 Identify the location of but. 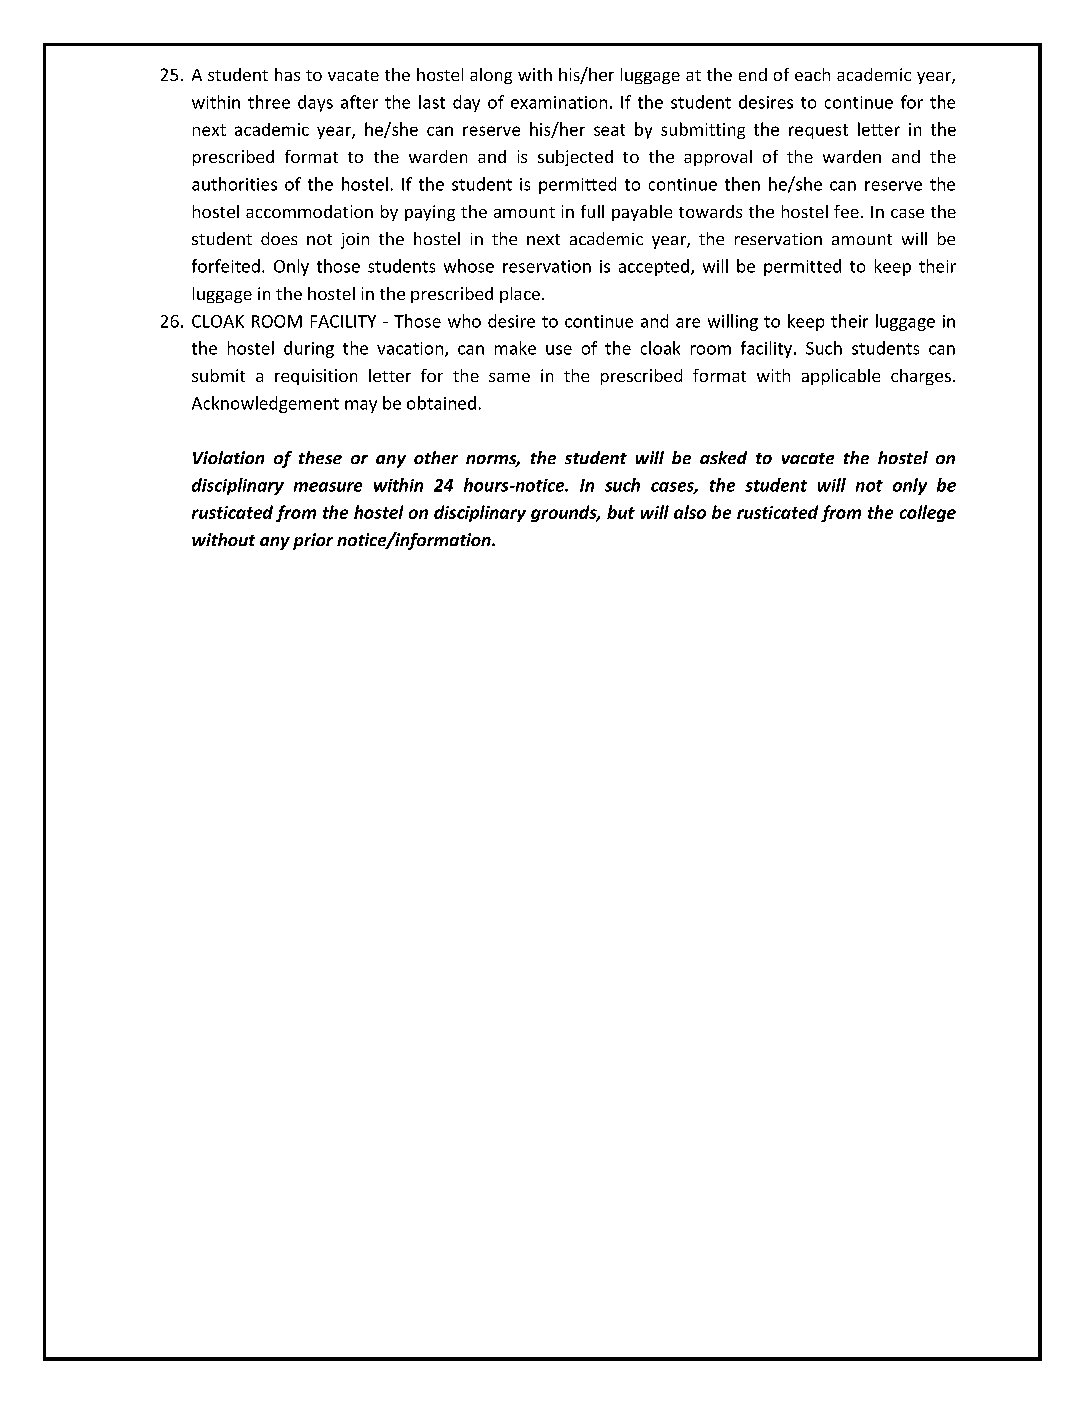
(621, 512).
